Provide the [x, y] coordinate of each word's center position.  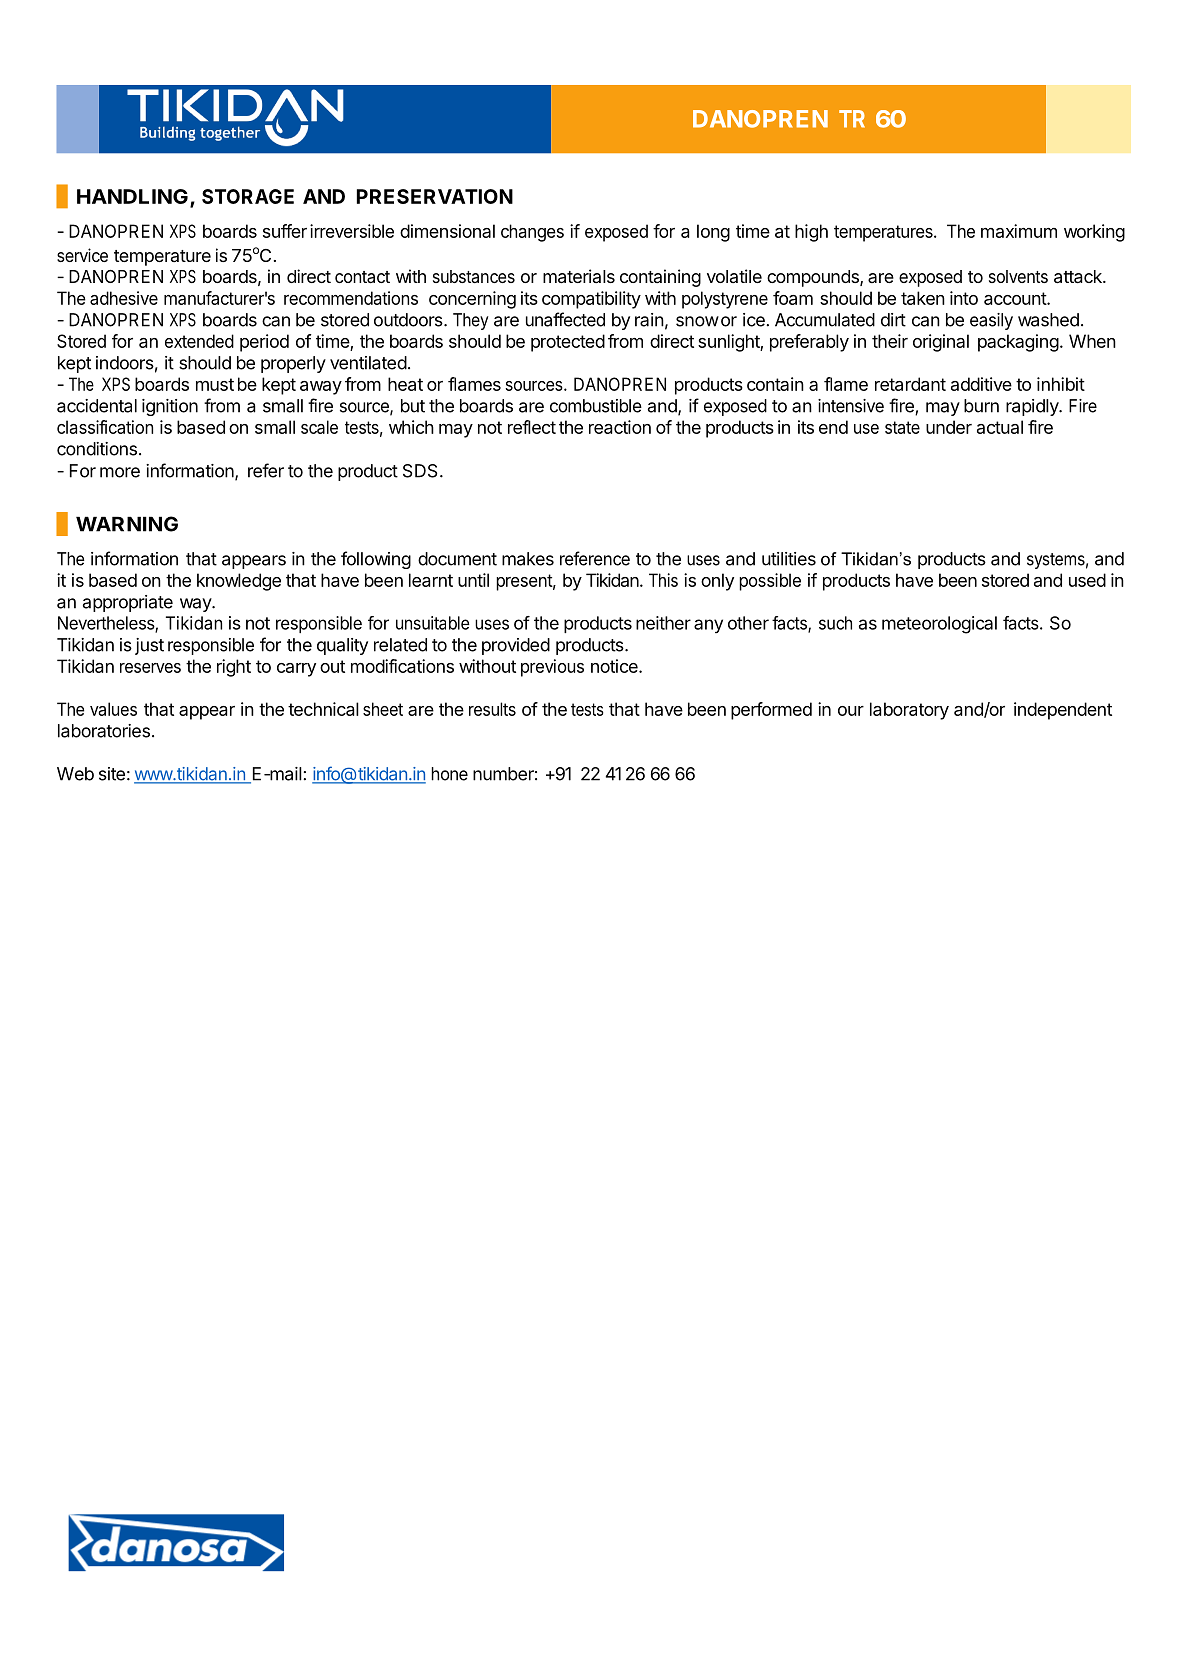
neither [663, 623]
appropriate [128, 603]
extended [199, 341]
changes [532, 233]
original [941, 343]
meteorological [939, 625]
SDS [420, 471]
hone [449, 774]
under [949, 427]
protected [568, 343]
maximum [1019, 231]
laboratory [909, 711]
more [120, 472]
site [112, 774]
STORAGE [248, 196]
